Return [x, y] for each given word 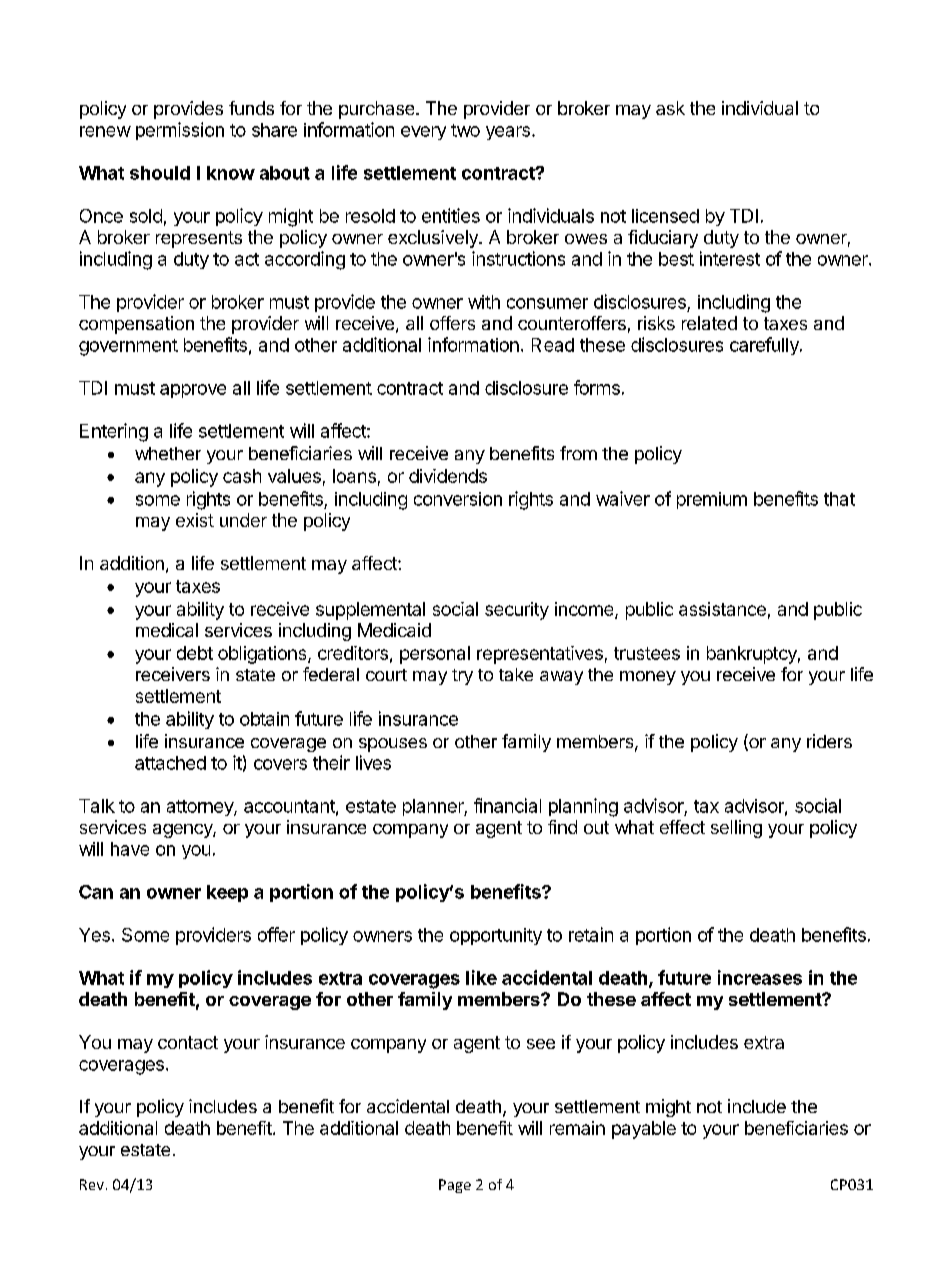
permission [180, 131]
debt [195, 653]
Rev [92, 1184]
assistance [722, 609]
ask [670, 108]
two [465, 130]
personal [435, 655]
